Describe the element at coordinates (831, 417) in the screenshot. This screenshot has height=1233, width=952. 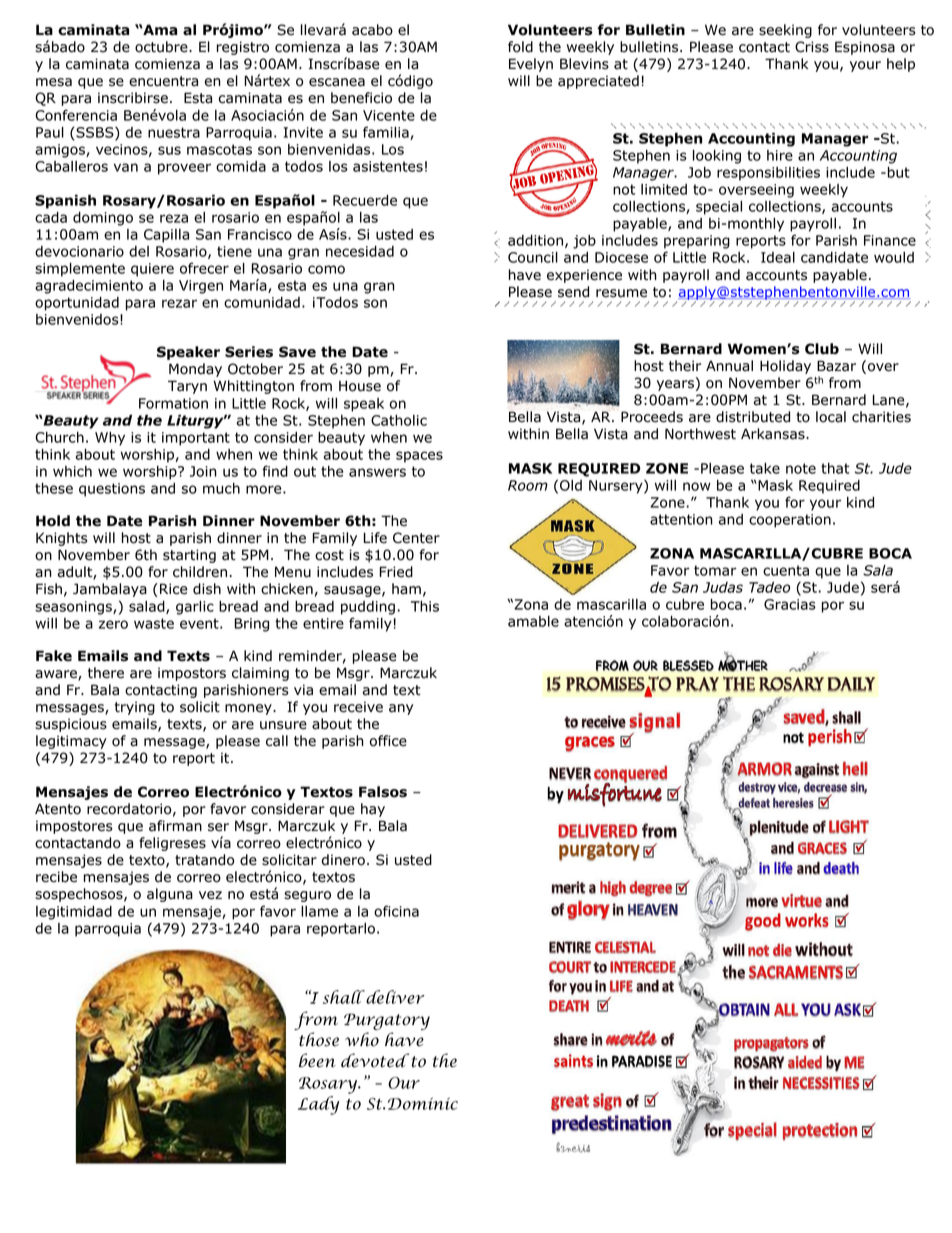
I see `local` at that location.
